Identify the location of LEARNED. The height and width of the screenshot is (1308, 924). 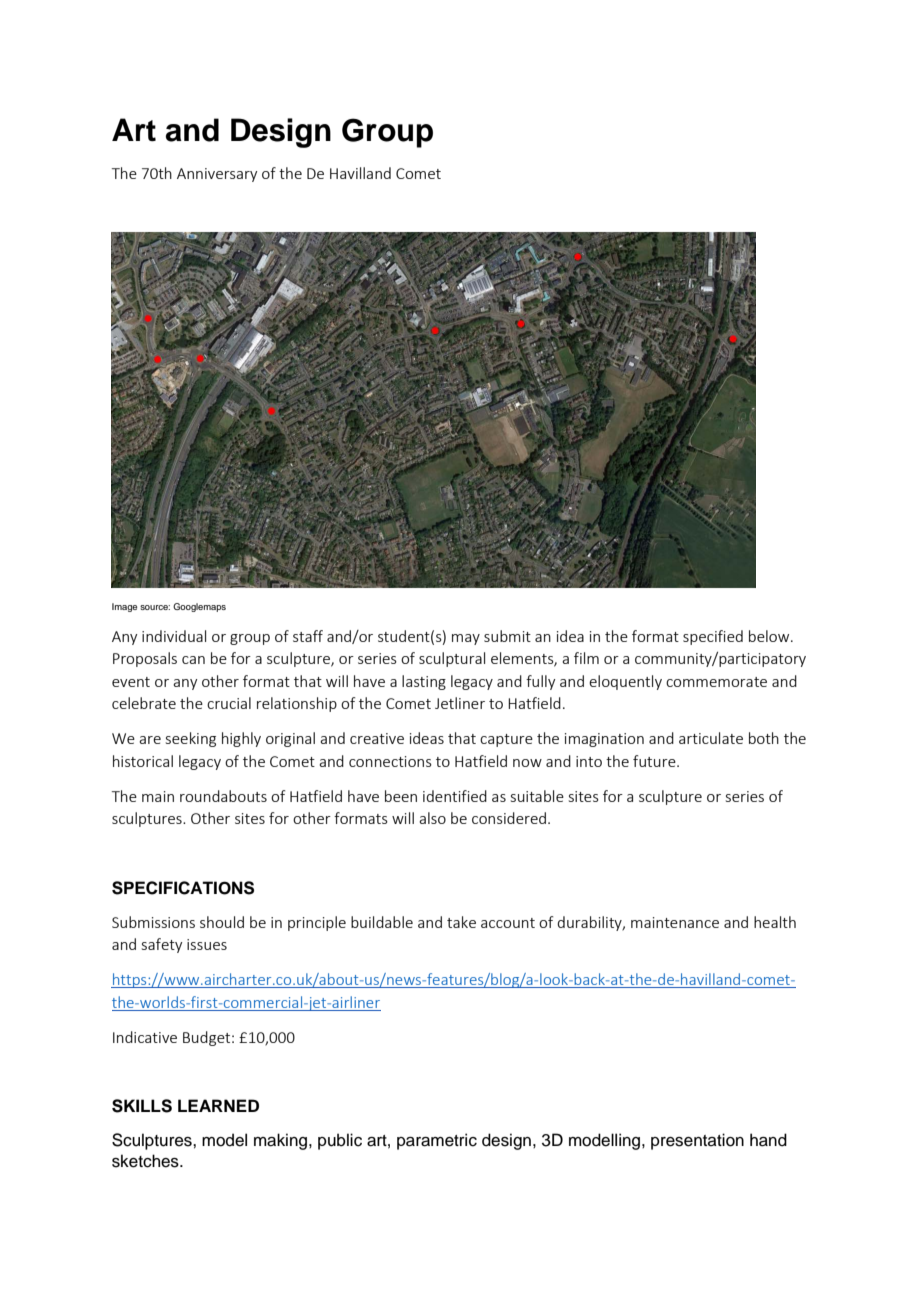
(218, 1105).
